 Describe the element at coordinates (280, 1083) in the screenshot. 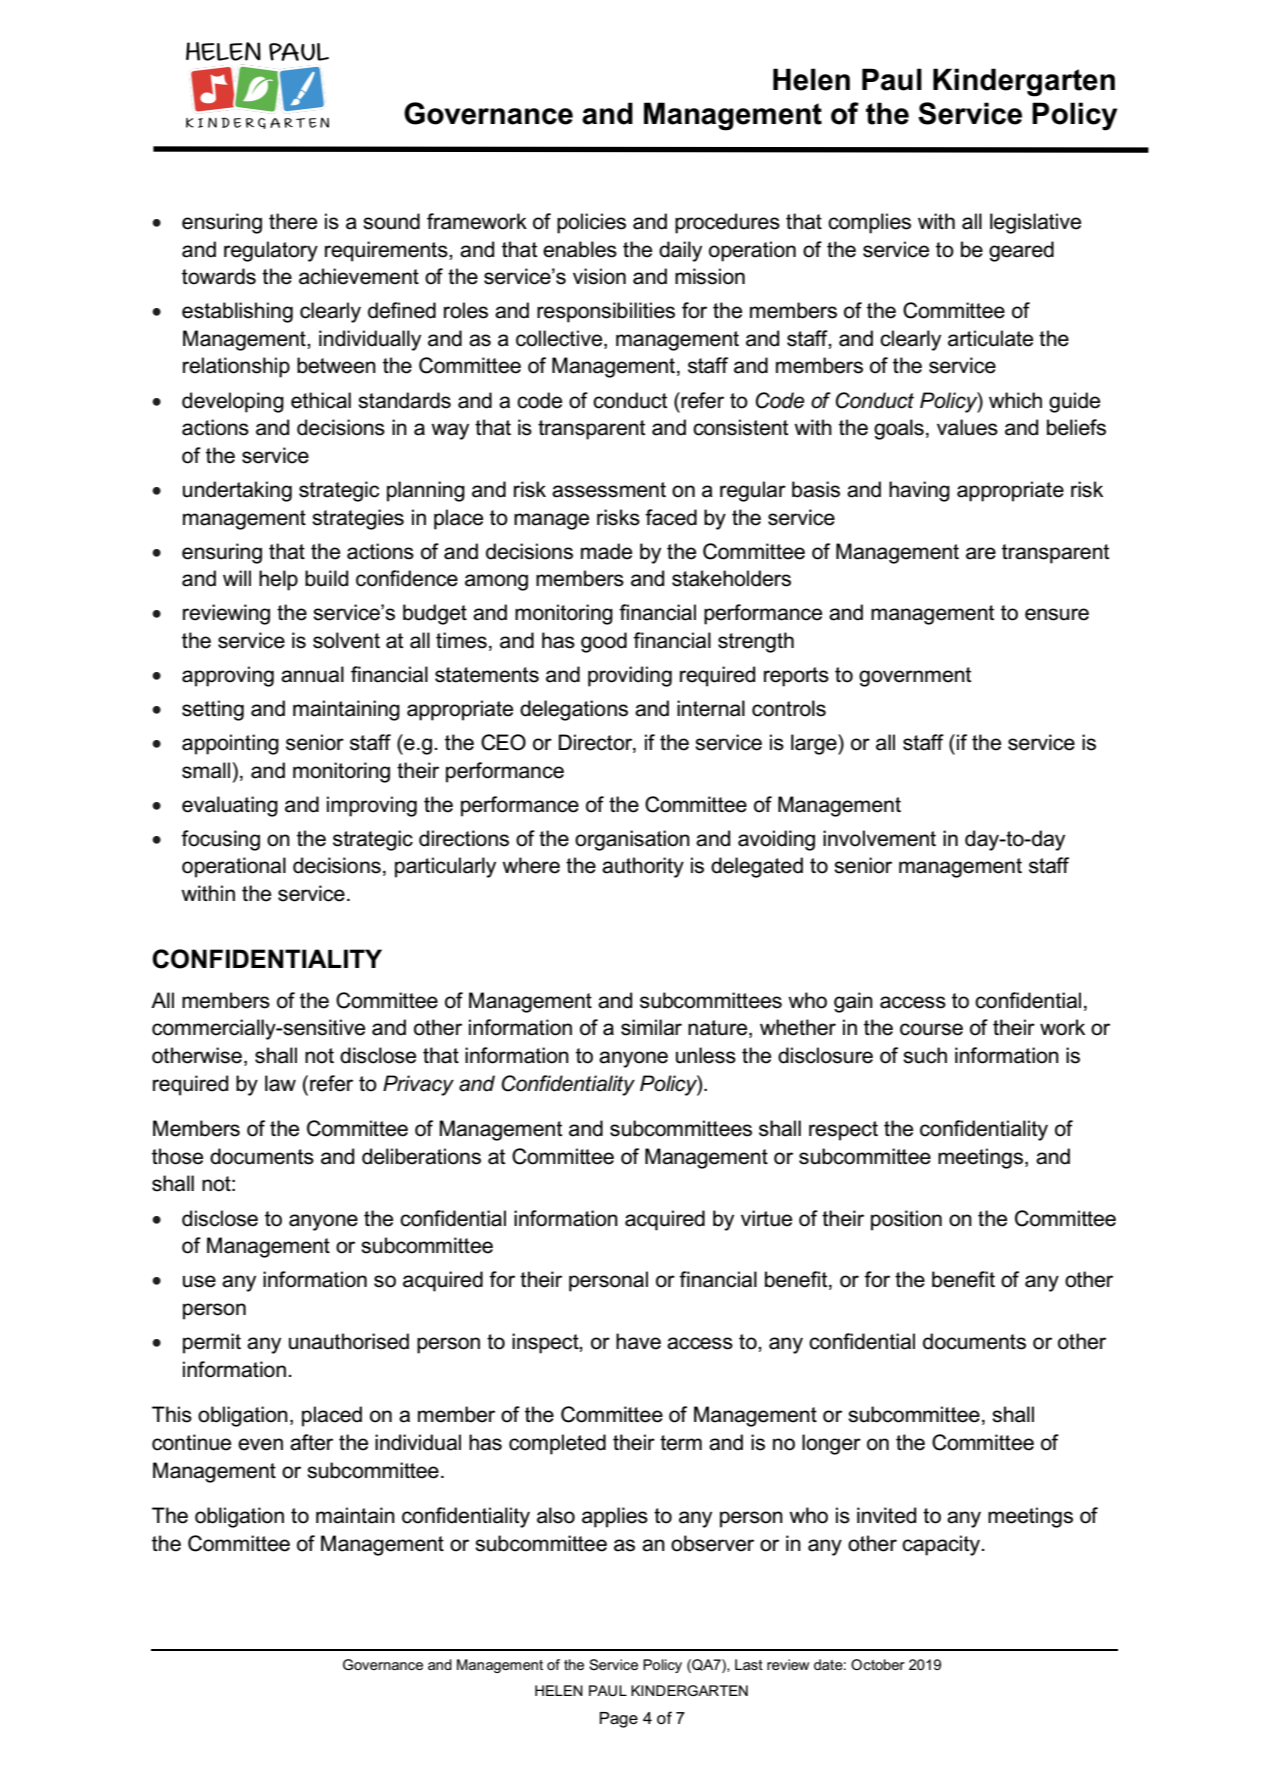

I see `law` at that location.
